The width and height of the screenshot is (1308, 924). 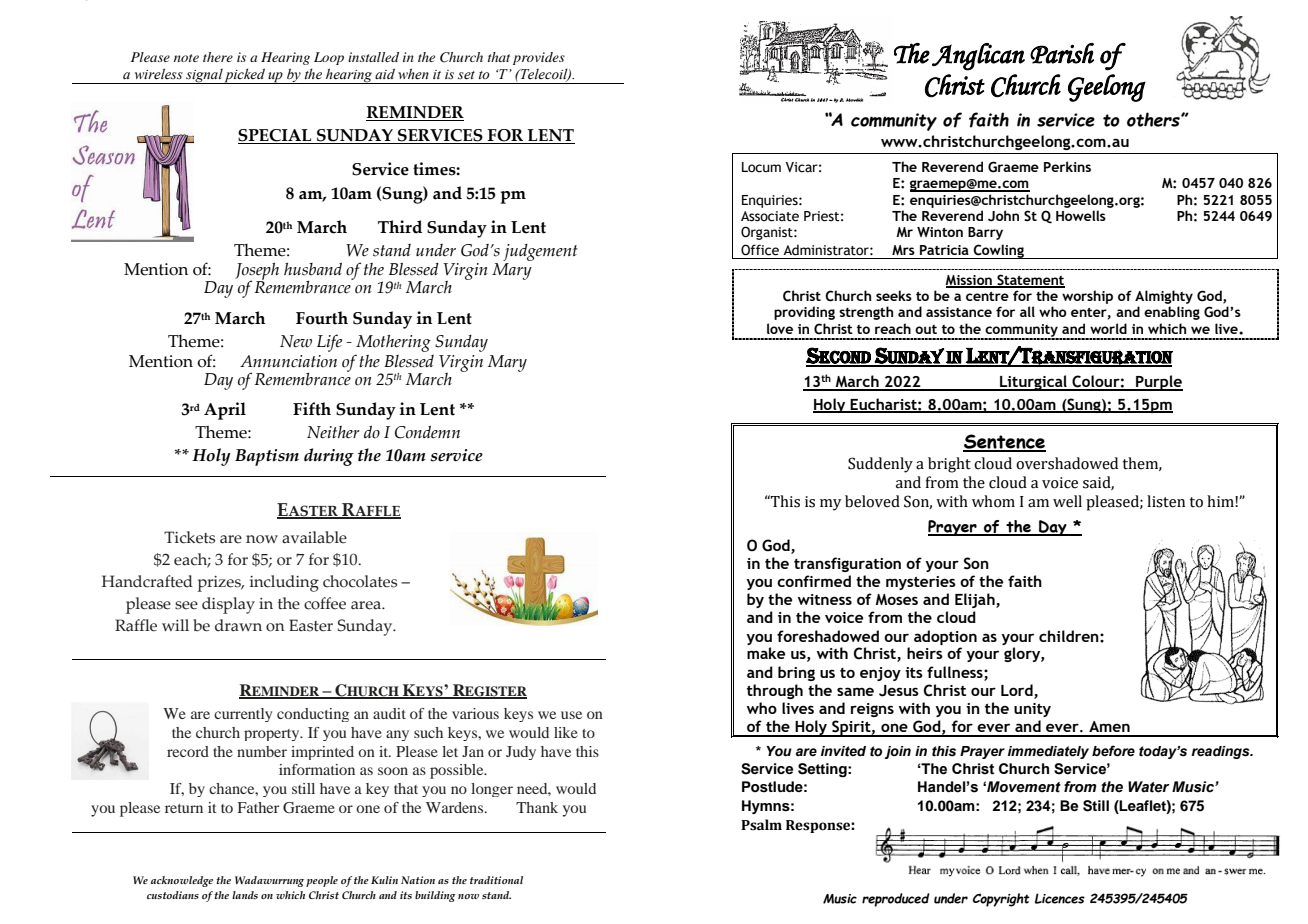 What do you see at coordinates (1062, 53) in the screenshot?
I see `Parish` at bounding box center [1062, 53].
